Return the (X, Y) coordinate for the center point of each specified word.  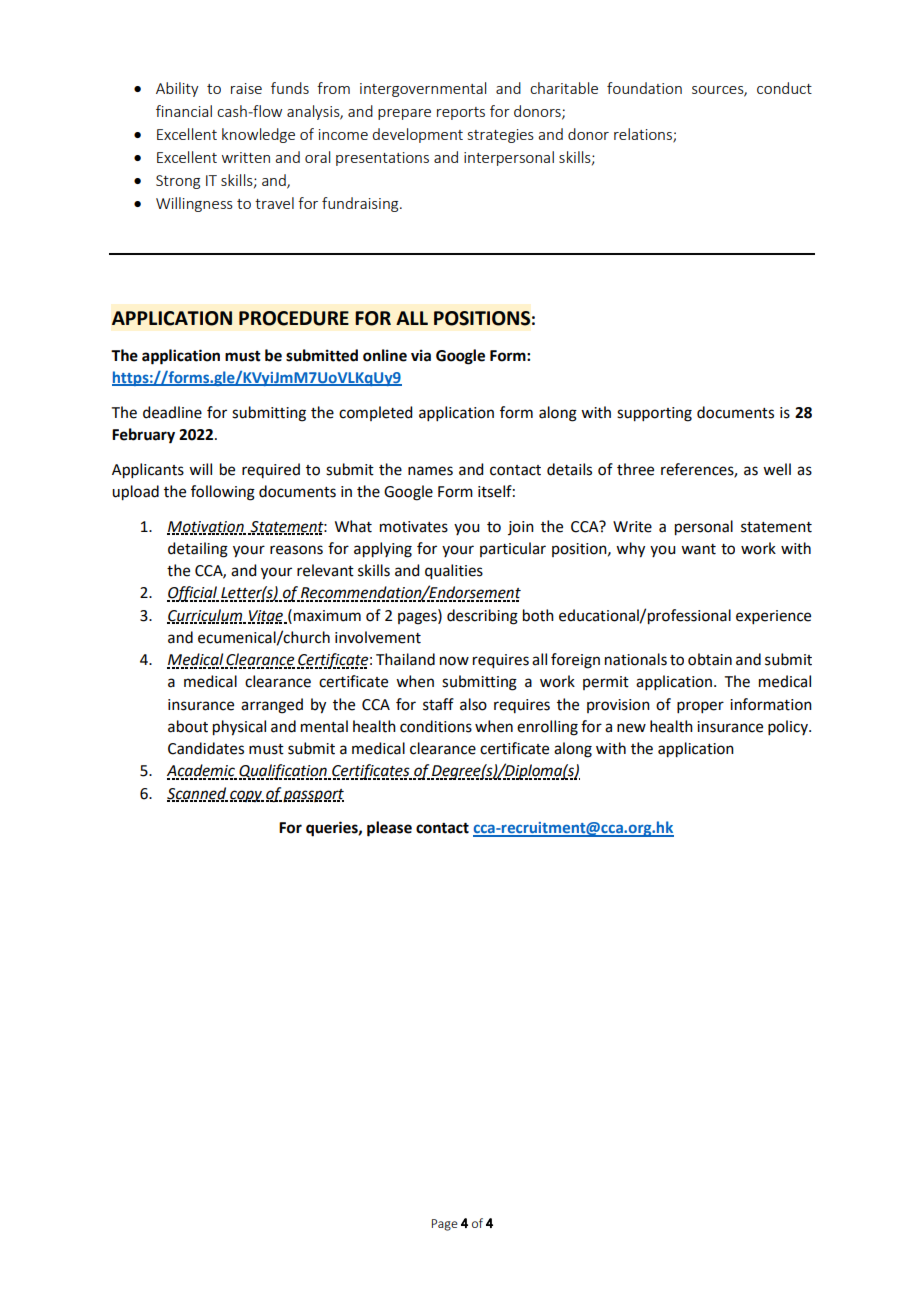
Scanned (197, 794)
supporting (654, 414)
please (389, 829)
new (631, 728)
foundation (644, 88)
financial (184, 111)
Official (193, 594)
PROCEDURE (294, 318)
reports (461, 113)
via (421, 355)
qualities (454, 572)
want (698, 549)
